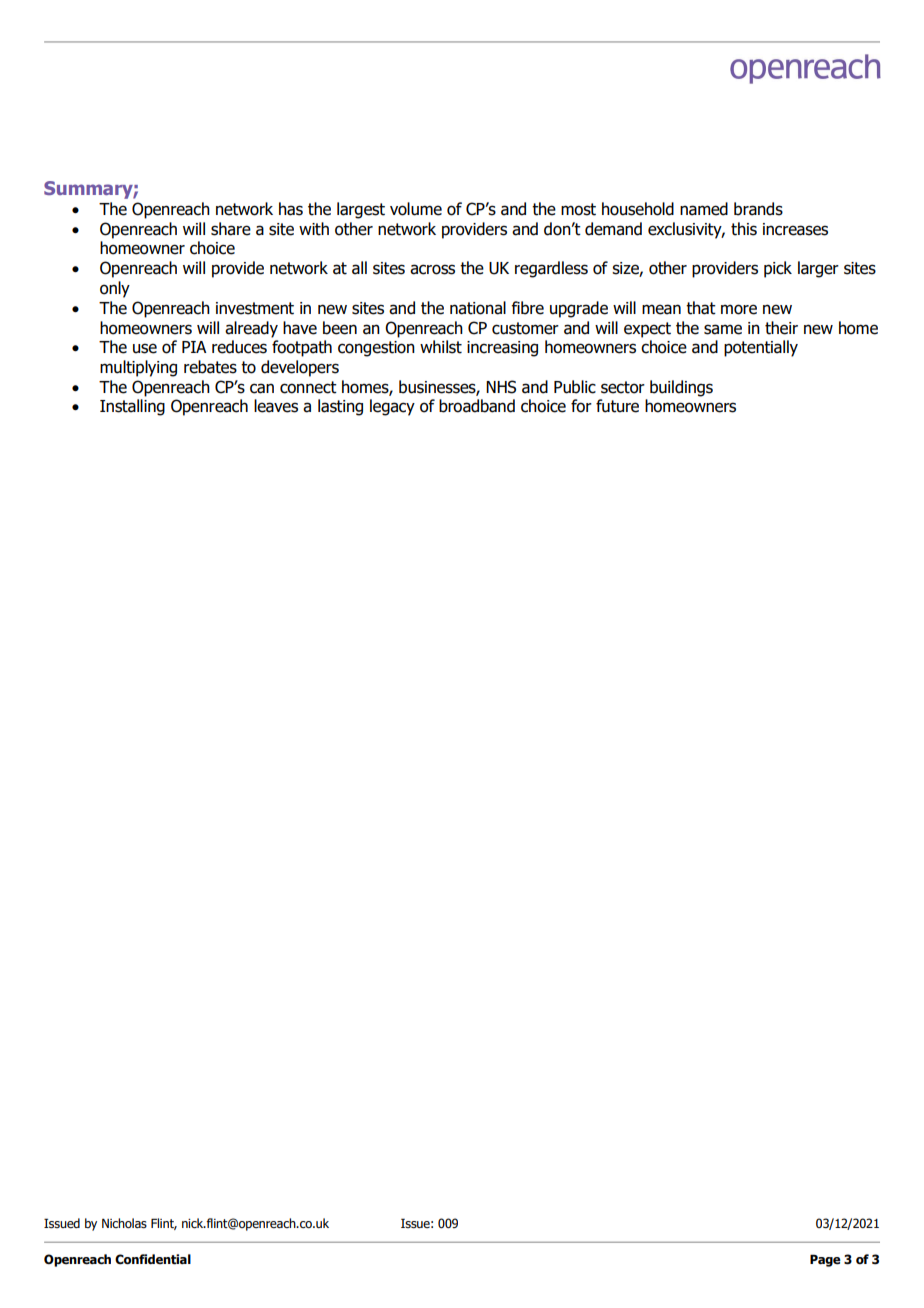 The width and height of the document is (924, 1308). Describe the element at coordinates (124, 1223) in the document. I see `Nicholas` at that location.
